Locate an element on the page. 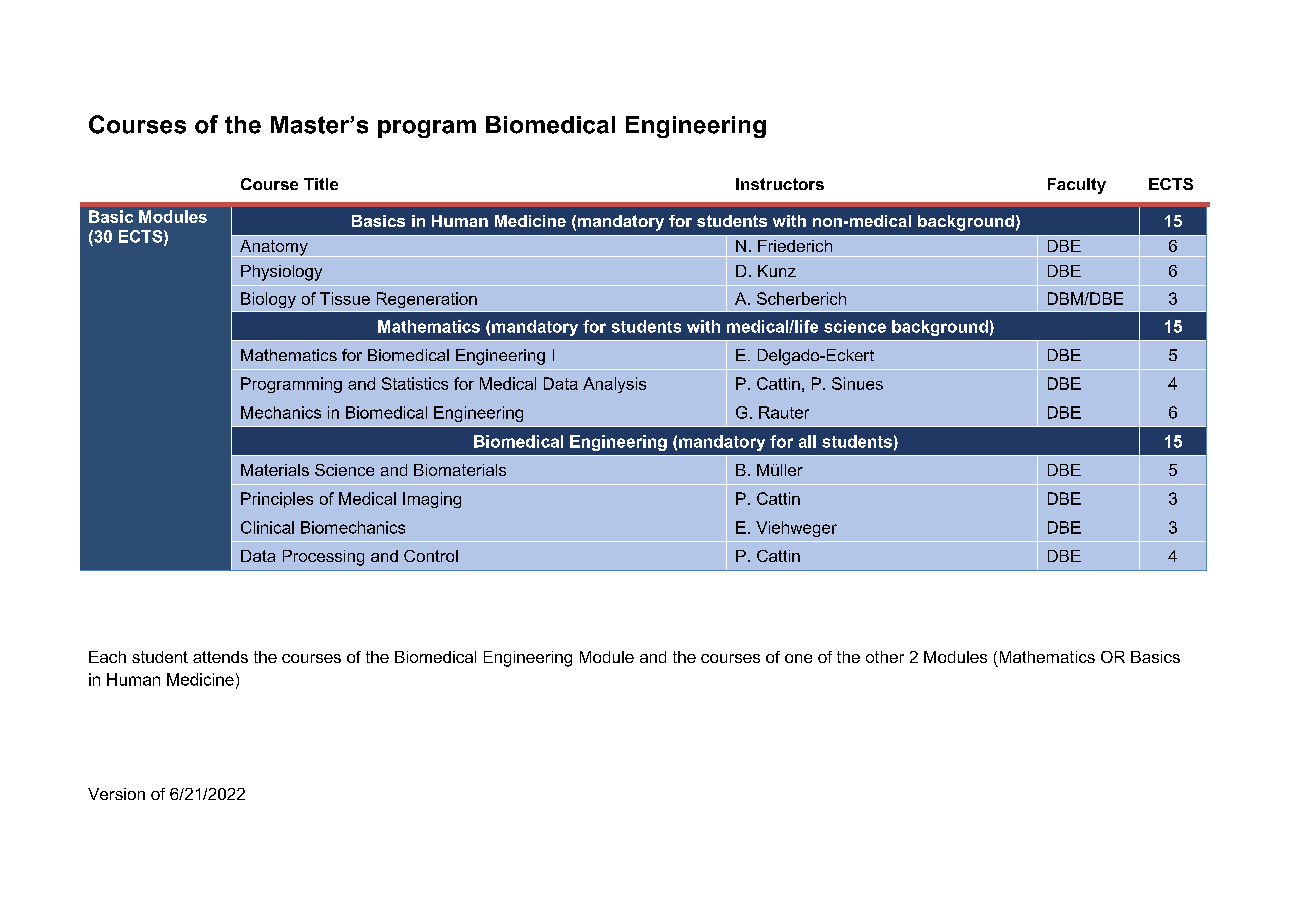  one is located at coordinates (798, 658).
